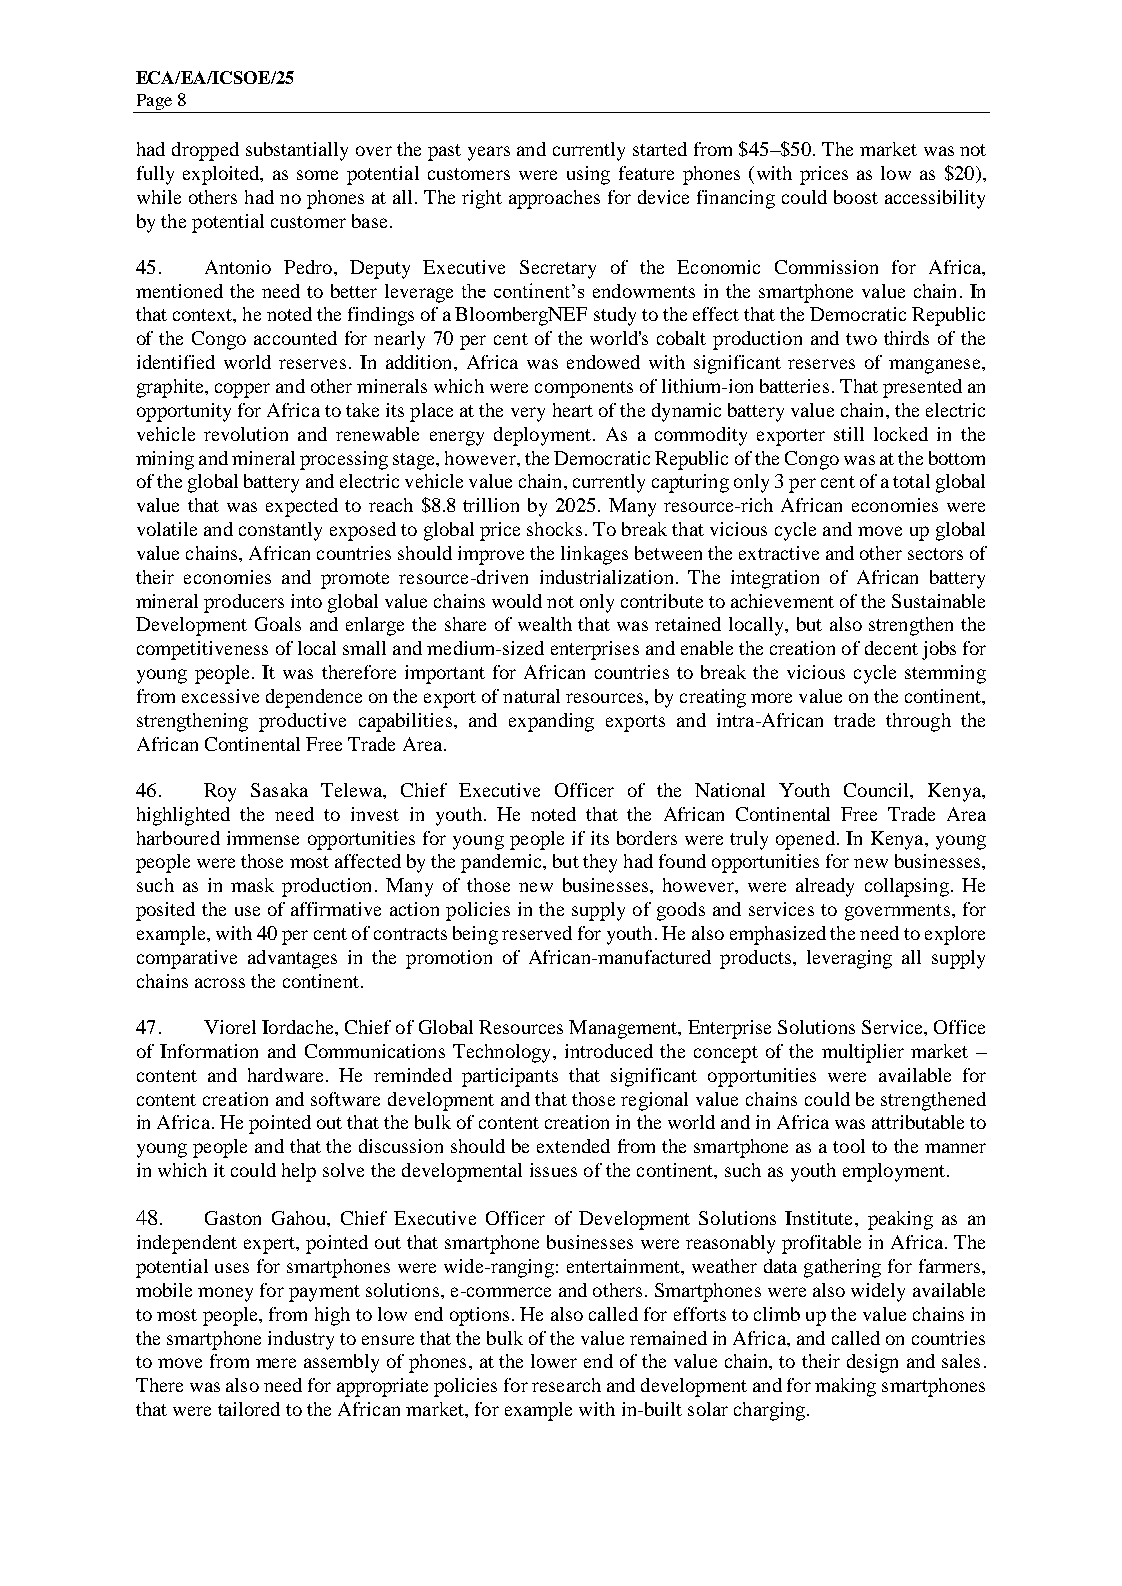 This page has width=1122, height=1586. Describe the element at coordinates (544, 436) in the page. I see `deployment` at that location.
